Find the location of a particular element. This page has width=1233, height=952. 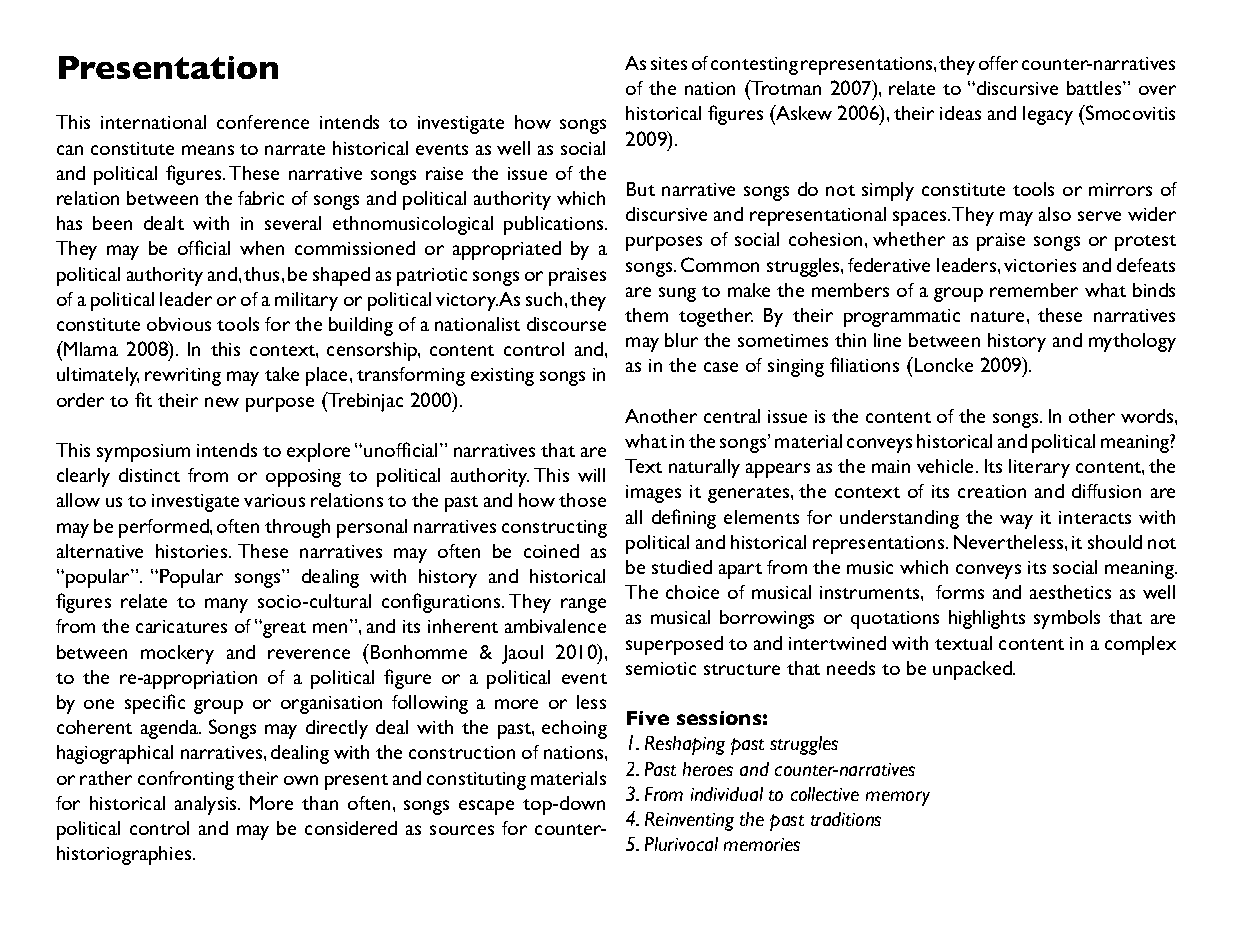

highlights is located at coordinates (987, 619).
